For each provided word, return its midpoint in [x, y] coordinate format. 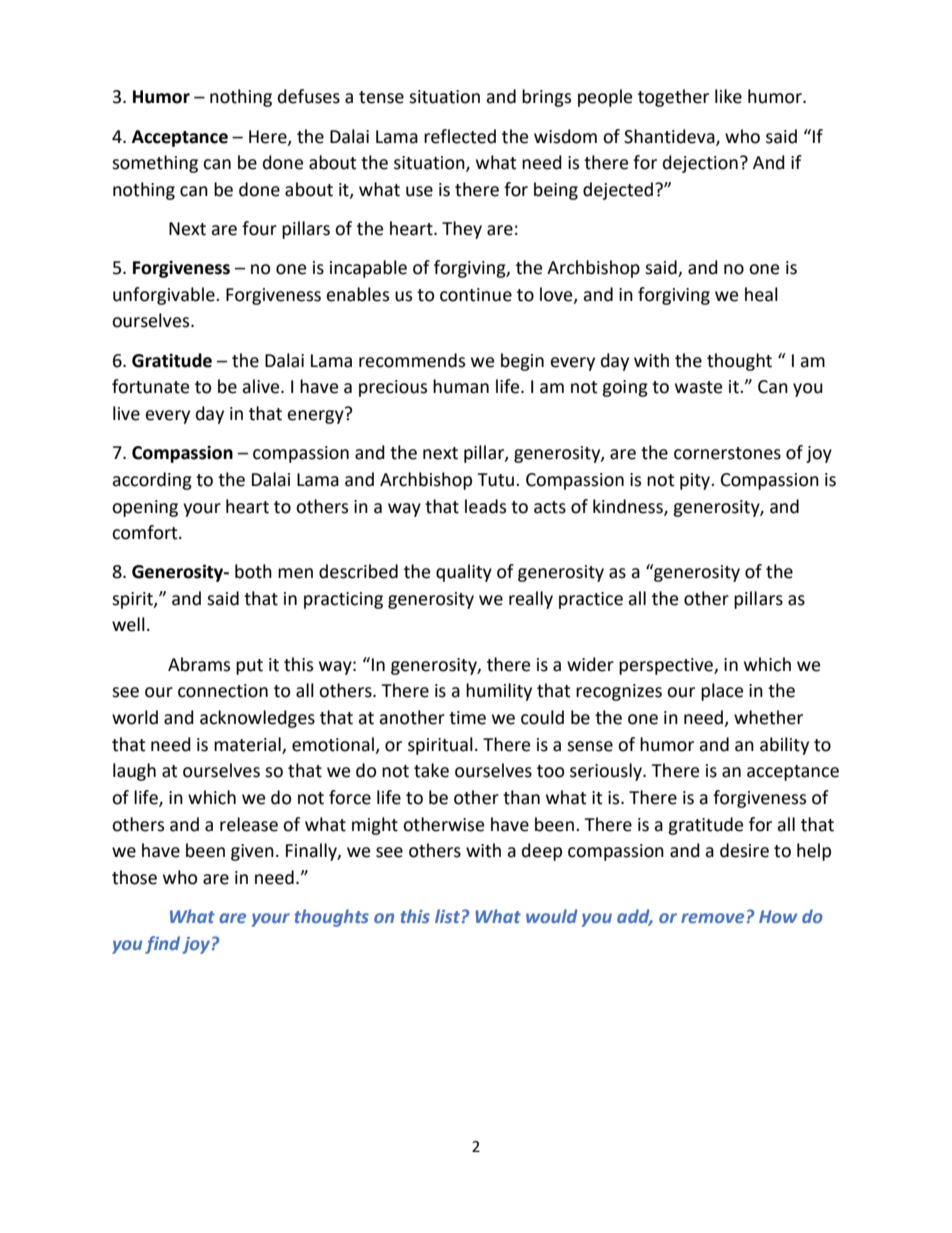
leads [485, 506]
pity [696, 481]
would [552, 916]
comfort [146, 532]
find [162, 945]
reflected [460, 136]
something [155, 164]
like [728, 96]
